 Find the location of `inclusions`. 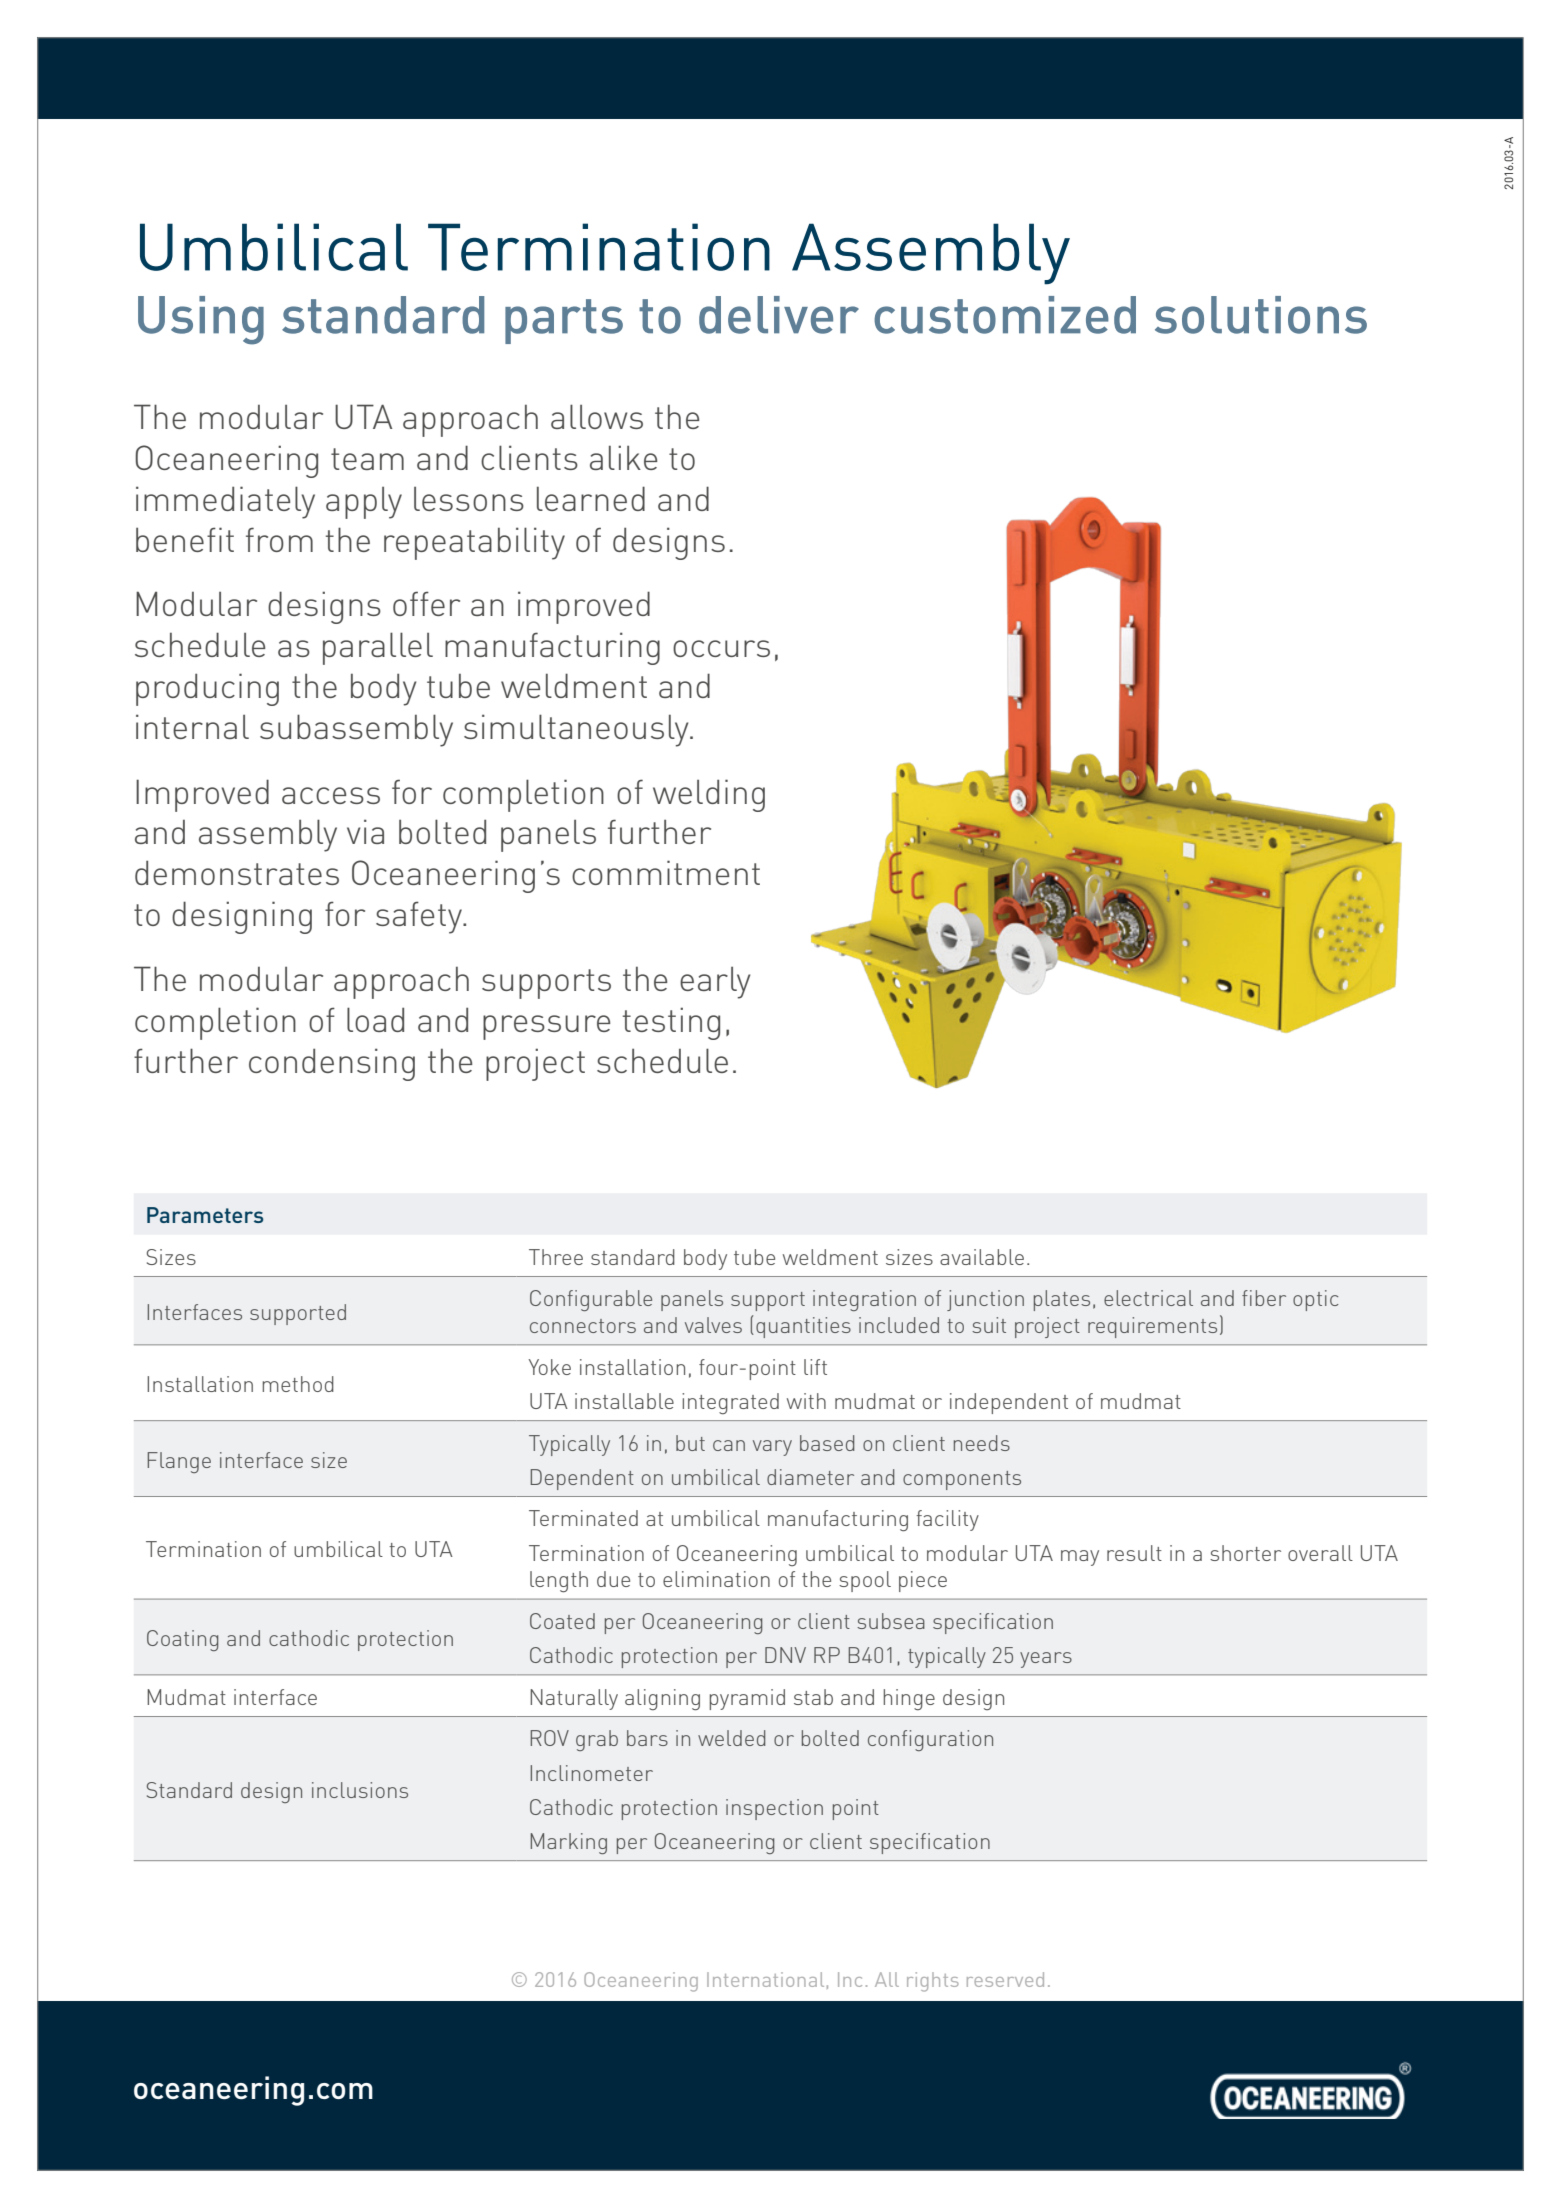

inclusions is located at coordinates (360, 1790).
